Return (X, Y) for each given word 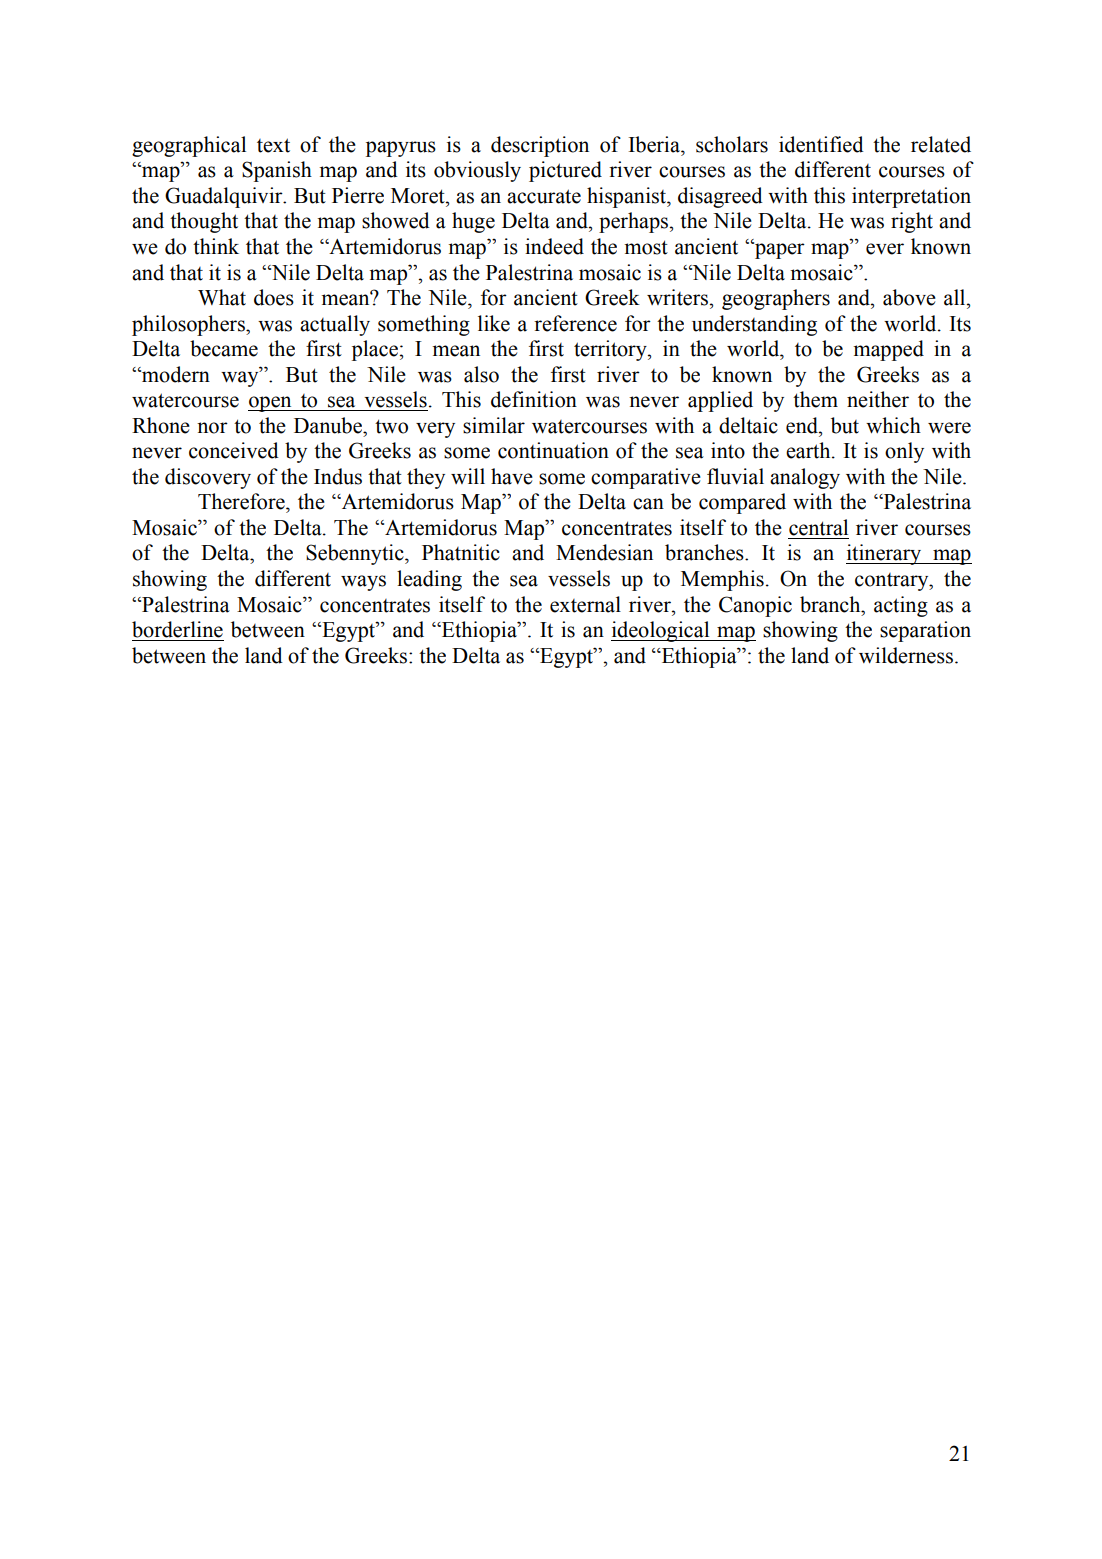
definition (534, 399)
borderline (177, 629)
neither (878, 399)
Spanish (277, 171)
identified (821, 144)
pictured (565, 171)
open (271, 404)
